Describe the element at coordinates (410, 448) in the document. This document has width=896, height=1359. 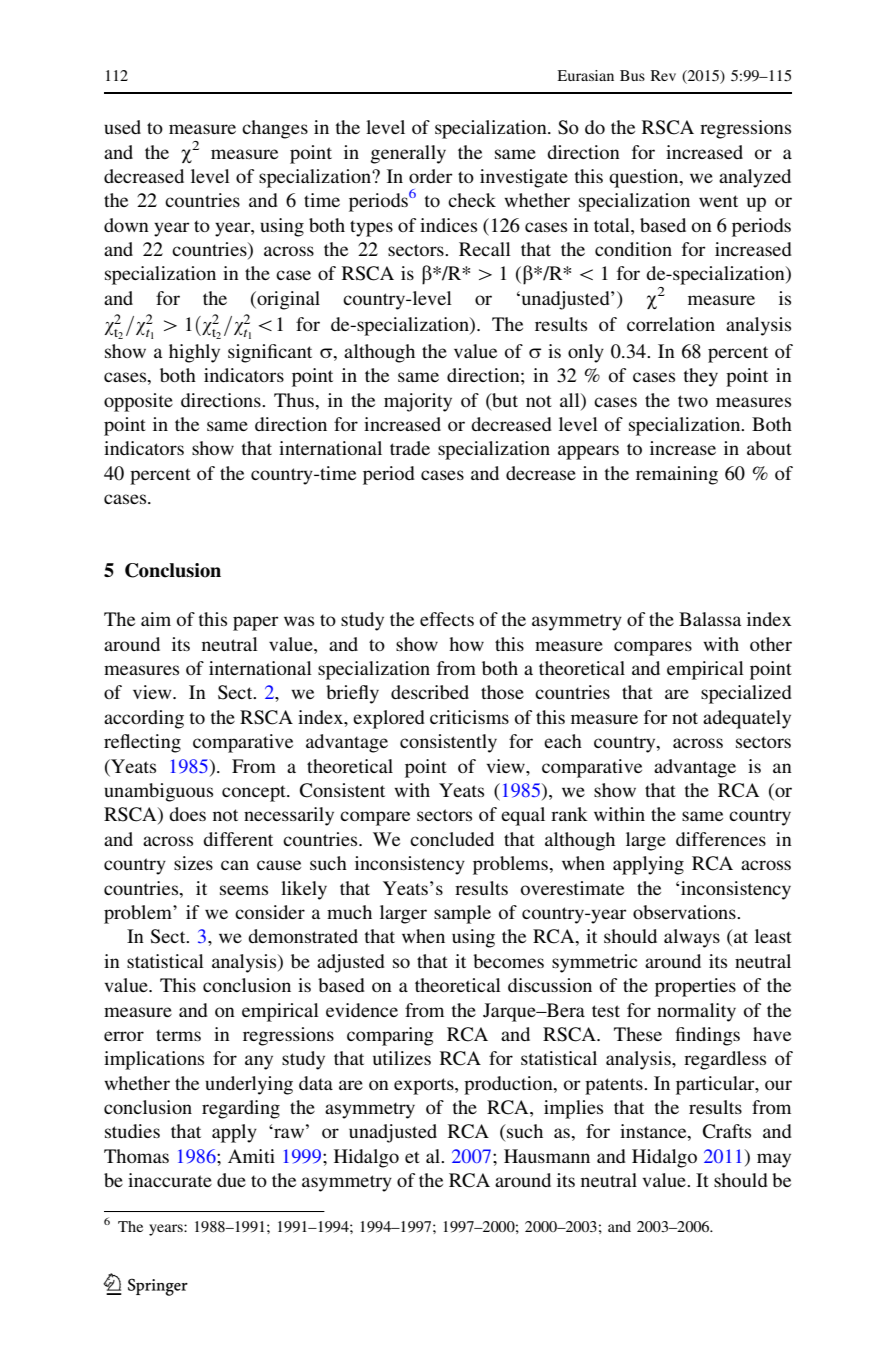
I see `trade` at that location.
